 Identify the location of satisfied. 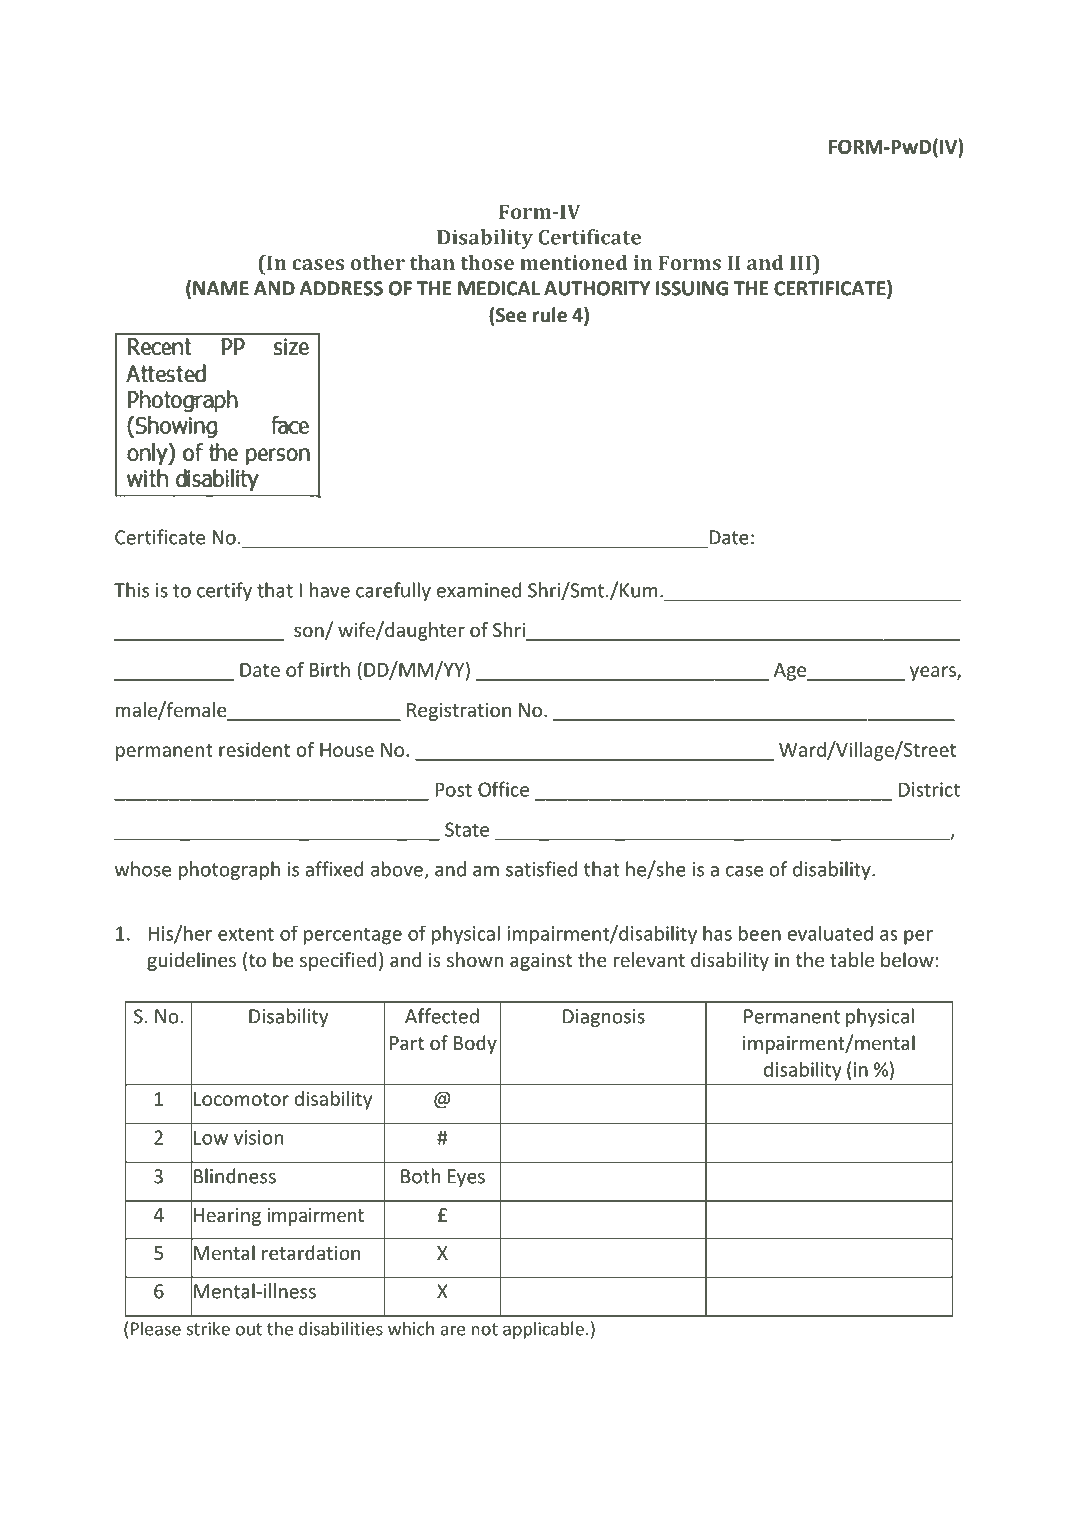
(541, 869).
